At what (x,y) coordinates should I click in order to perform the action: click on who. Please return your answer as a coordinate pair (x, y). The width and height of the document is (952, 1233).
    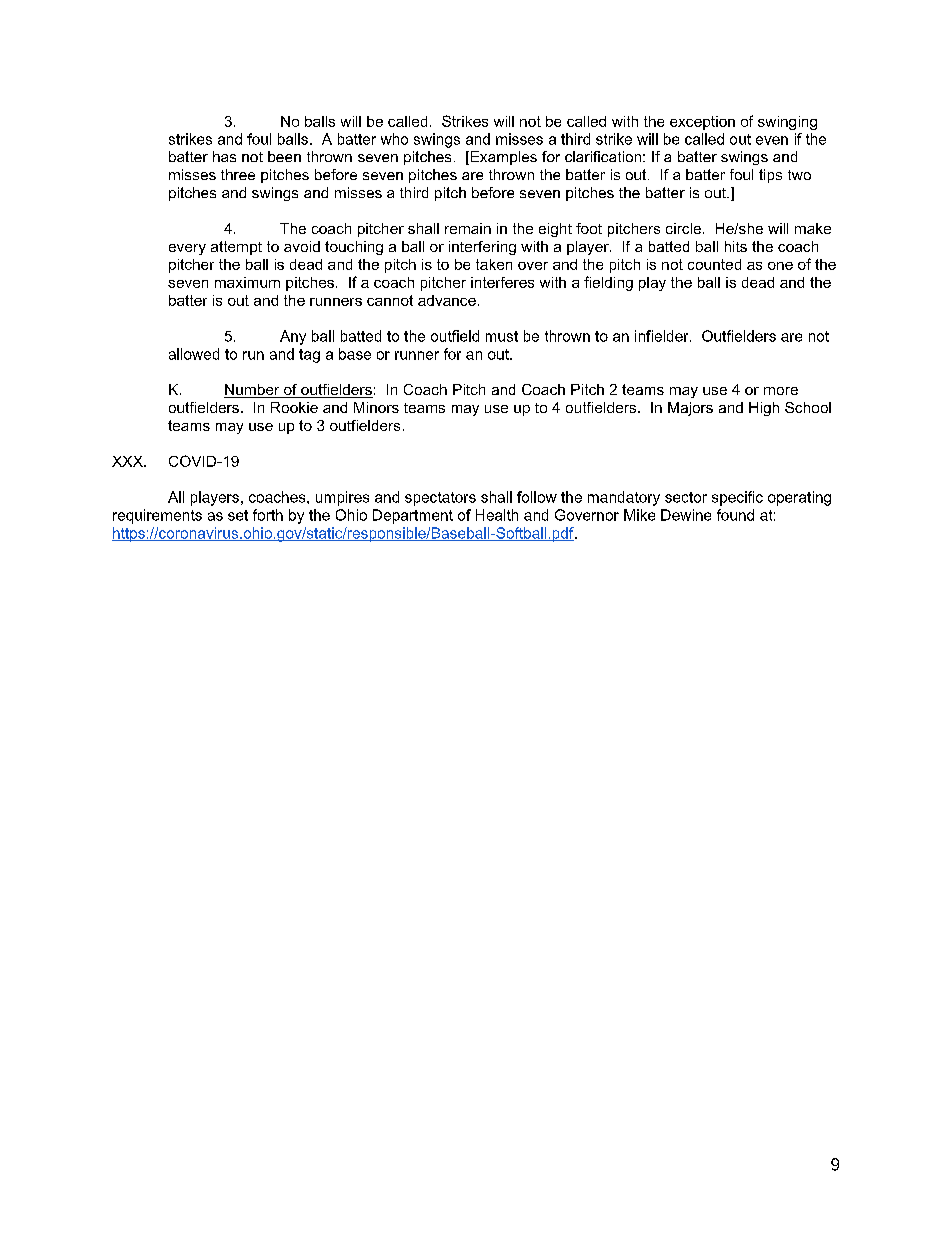
    Looking at the image, I should click on (394, 139).
